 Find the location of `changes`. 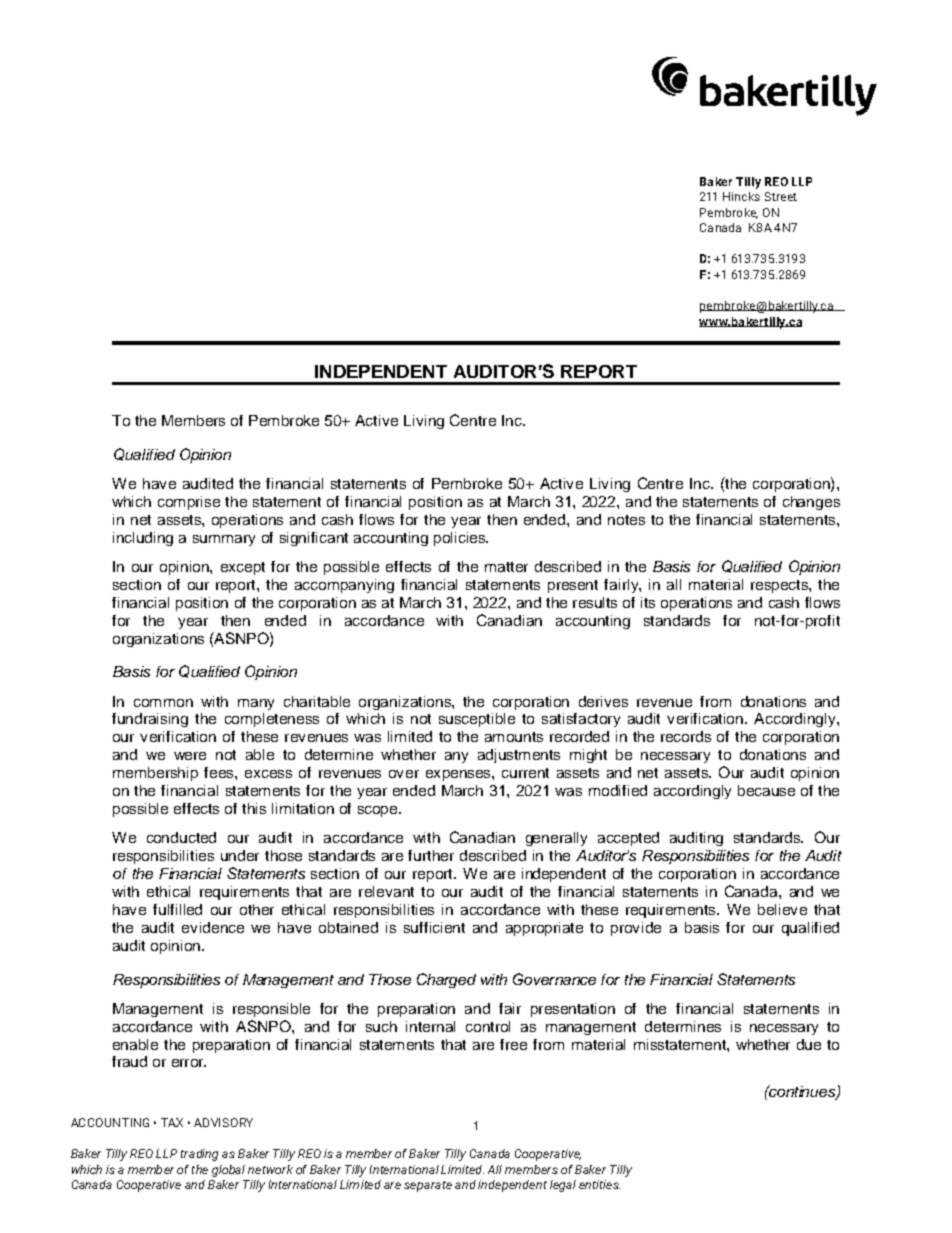

changes is located at coordinates (811, 503).
